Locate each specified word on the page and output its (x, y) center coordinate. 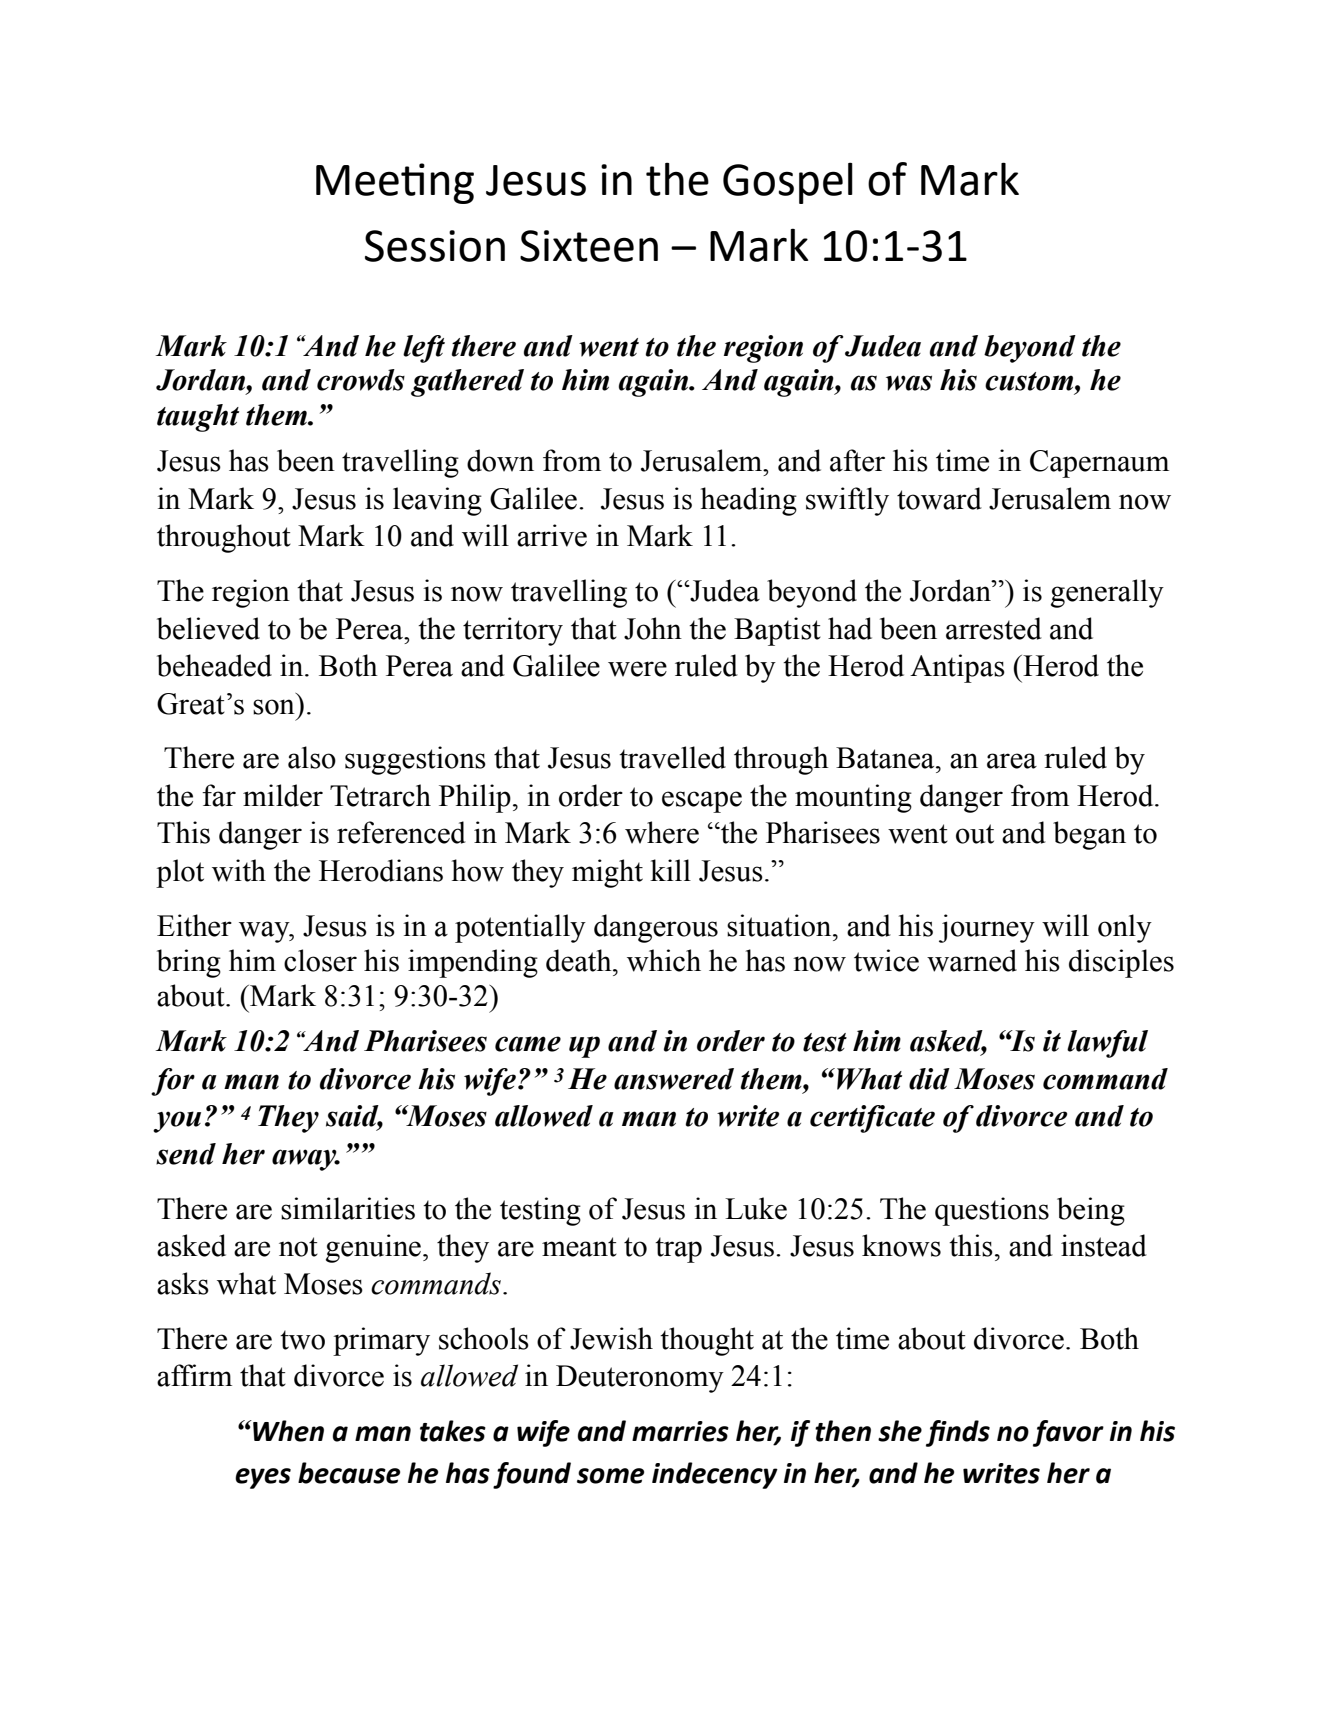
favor (1068, 1433)
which (664, 960)
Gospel (788, 183)
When (287, 1431)
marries (680, 1431)
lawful (1107, 1044)
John (653, 628)
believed (208, 628)
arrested (994, 628)
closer (320, 960)
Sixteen (589, 246)
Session (435, 246)
